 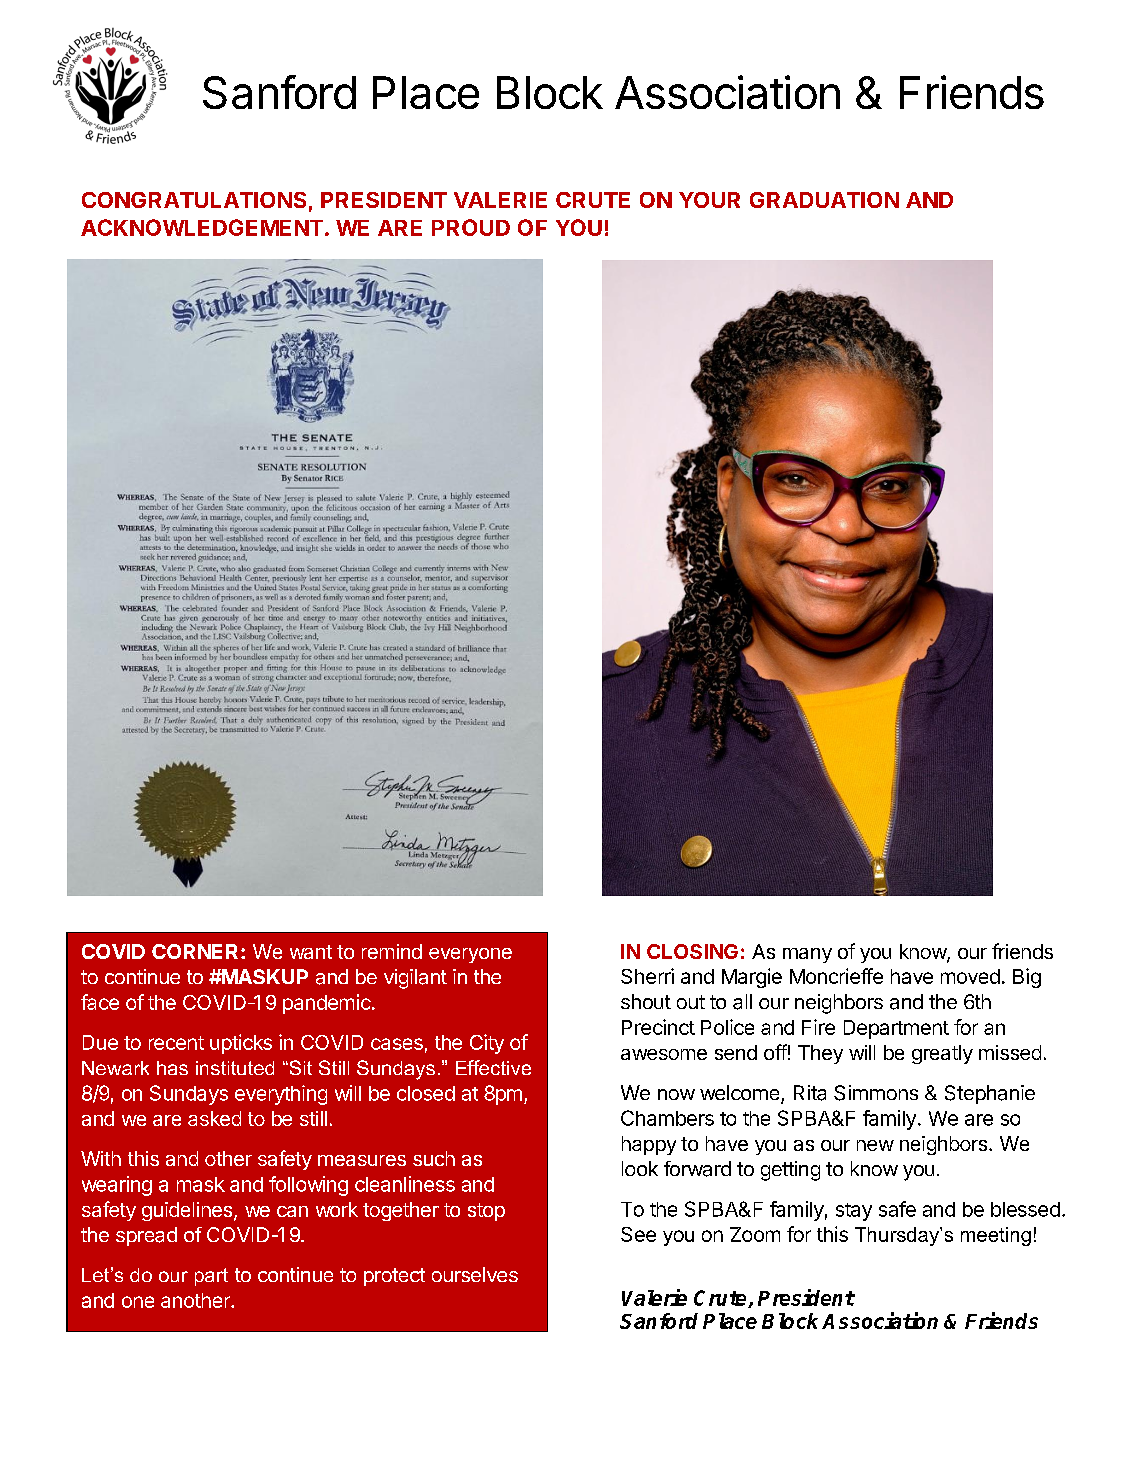 What do you see at coordinates (188, 1211) in the screenshot?
I see `guidelines` at bounding box center [188, 1211].
